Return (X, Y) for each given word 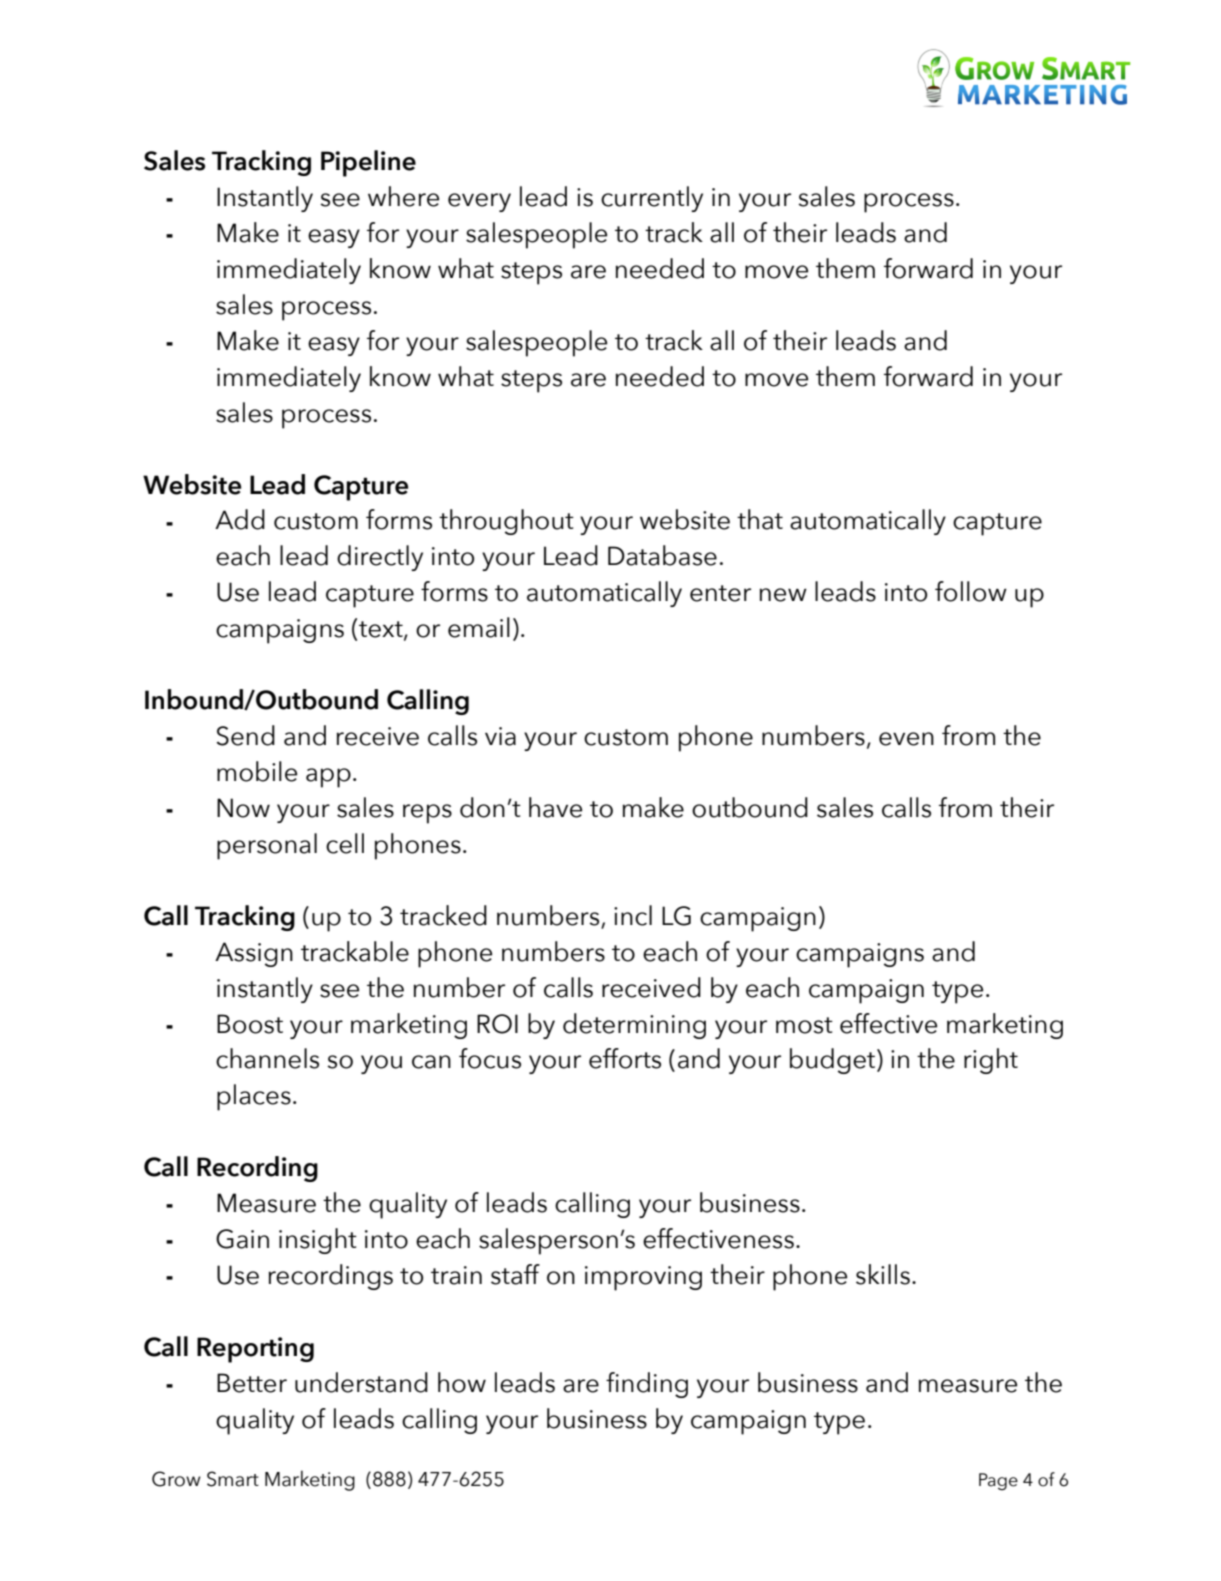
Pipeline (368, 163)
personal (267, 846)
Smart (233, 1479)
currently (652, 199)
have (555, 807)
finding (647, 1385)
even (906, 739)
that (760, 519)
